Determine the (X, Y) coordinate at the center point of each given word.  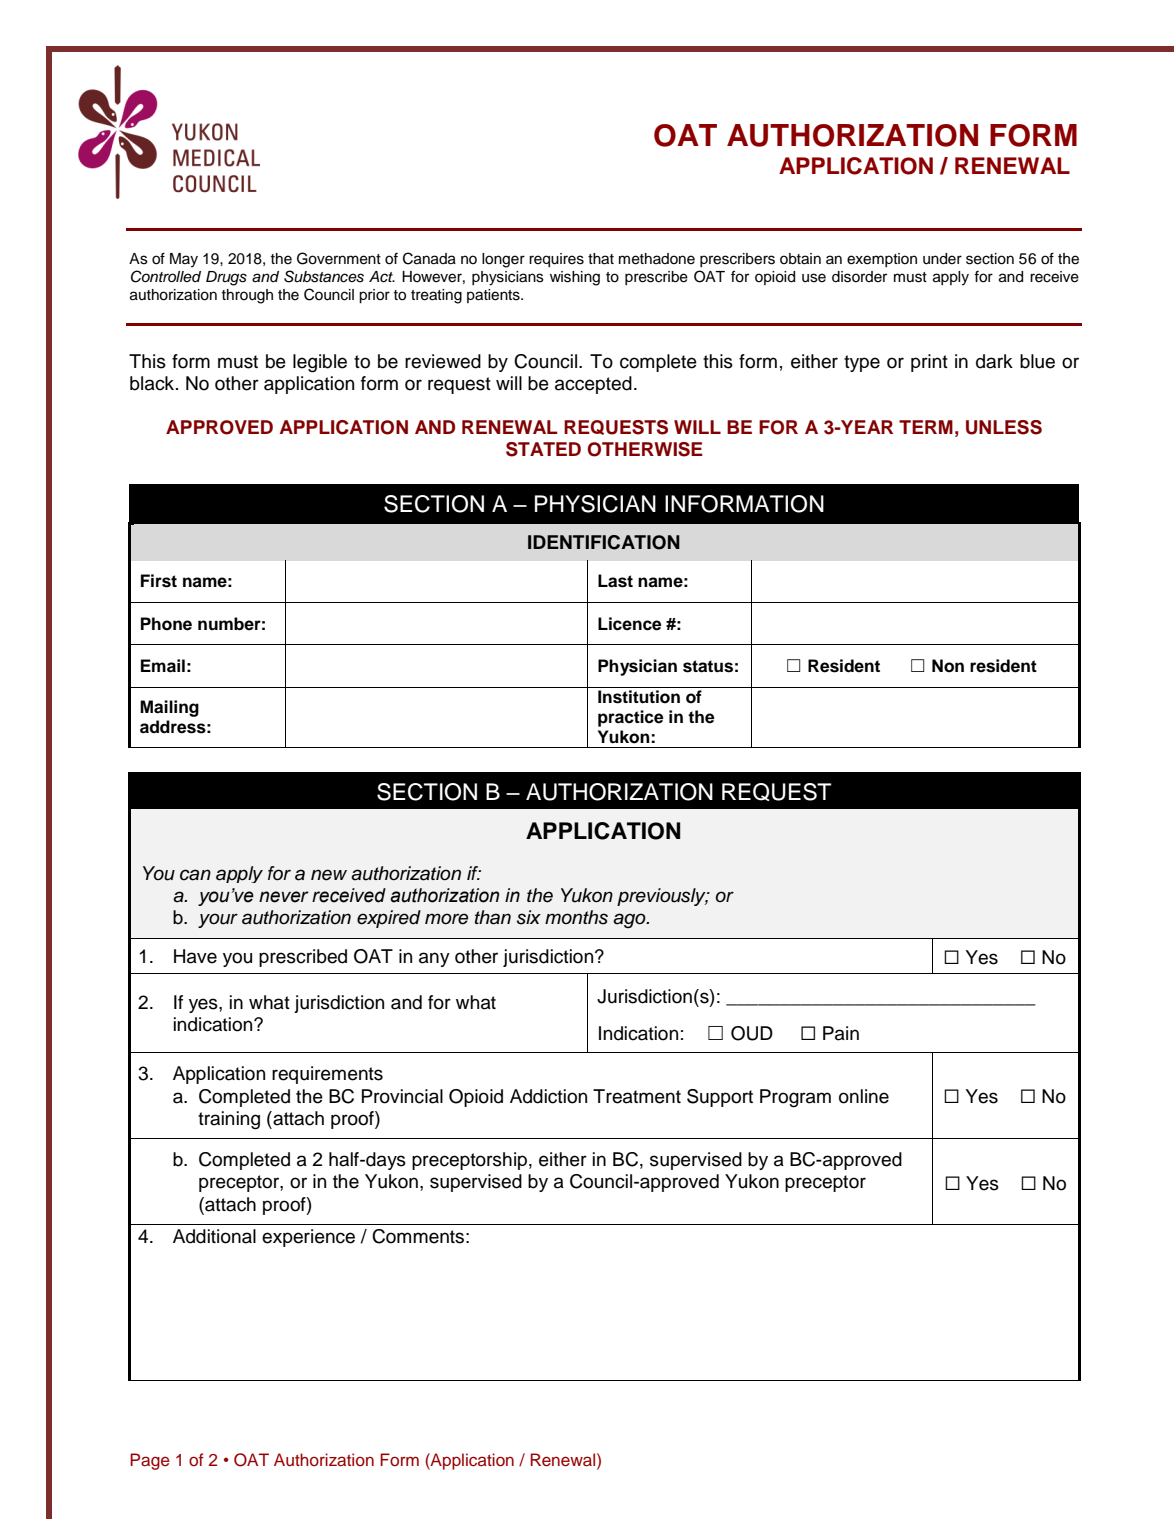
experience (308, 1238)
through (247, 296)
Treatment (637, 1096)
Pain (841, 1033)
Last (615, 581)
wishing (575, 278)
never (284, 897)
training (229, 1120)
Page (150, 1461)
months (576, 917)
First (159, 581)
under (942, 259)
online (864, 1096)
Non (948, 666)
